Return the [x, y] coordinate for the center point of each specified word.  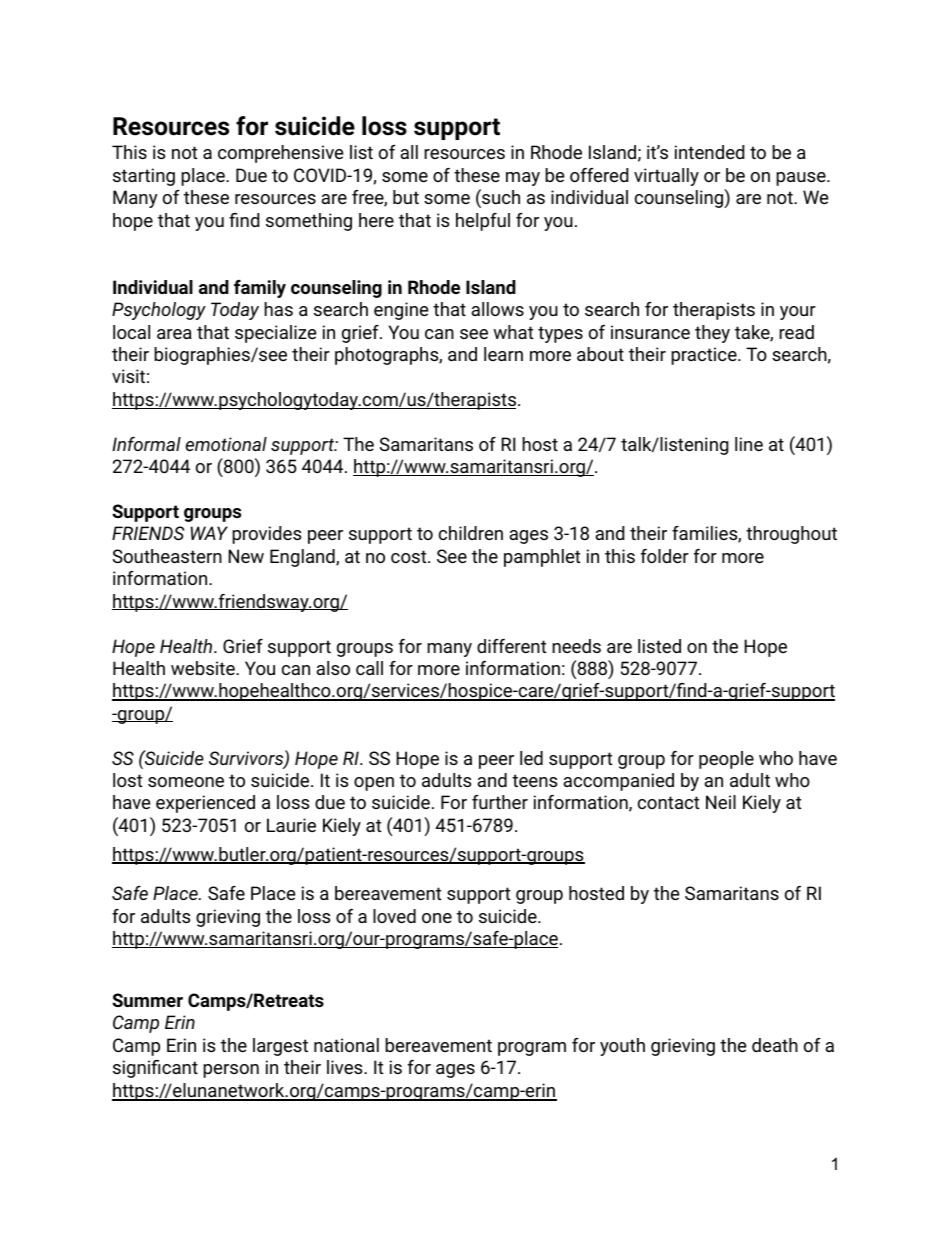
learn [503, 354]
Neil [721, 802]
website [204, 668]
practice [705, 356]
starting [144, 177]
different [512, 646]
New [246, 556]
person [231, 1071]
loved [394, 916]
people [726, 760]
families [705, 534]
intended [709, 152]
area [174, 334]
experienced [205, 804]
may [523, 179]
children [471, 533]
